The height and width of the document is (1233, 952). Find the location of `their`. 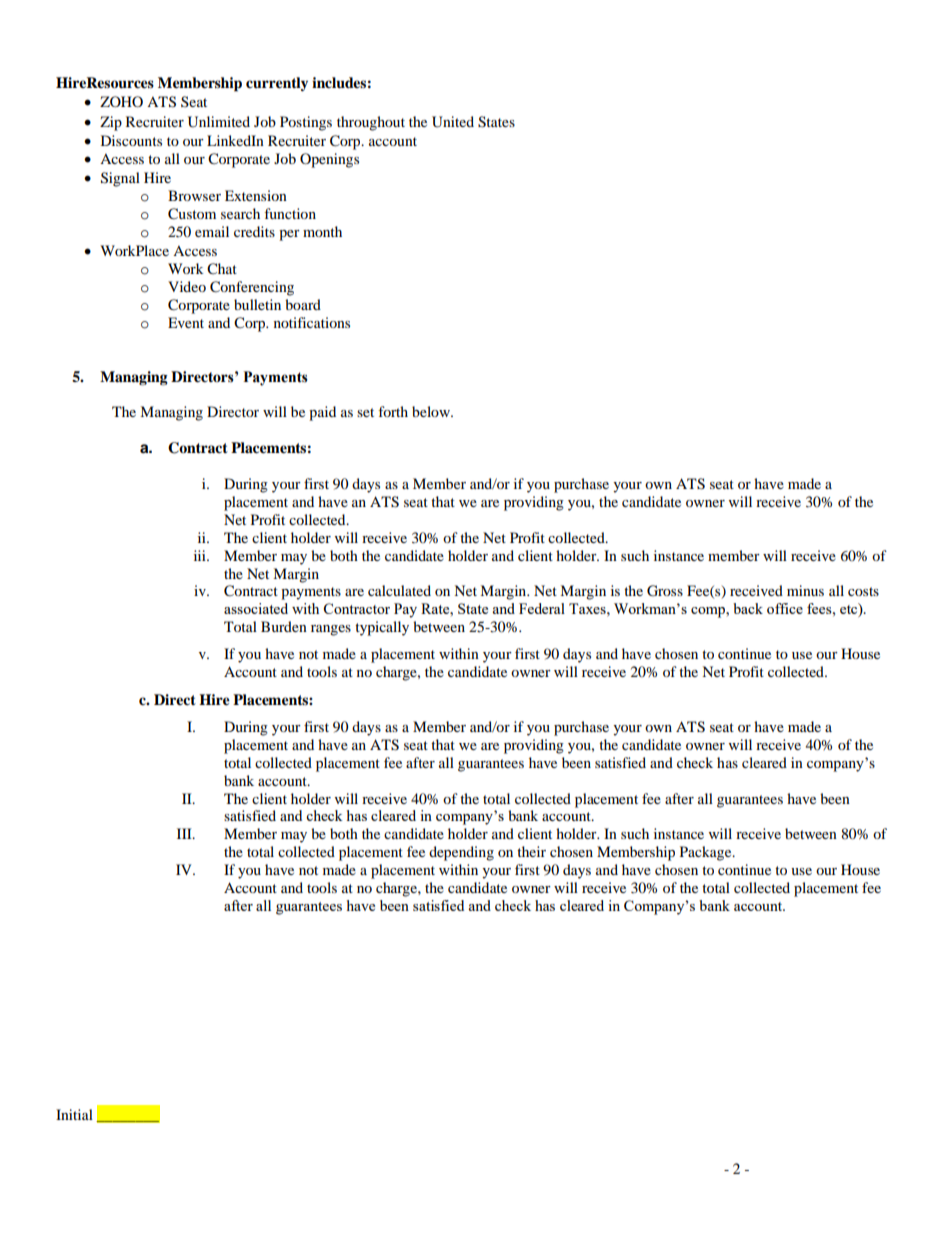

their is located at coordinates (531, 851).
